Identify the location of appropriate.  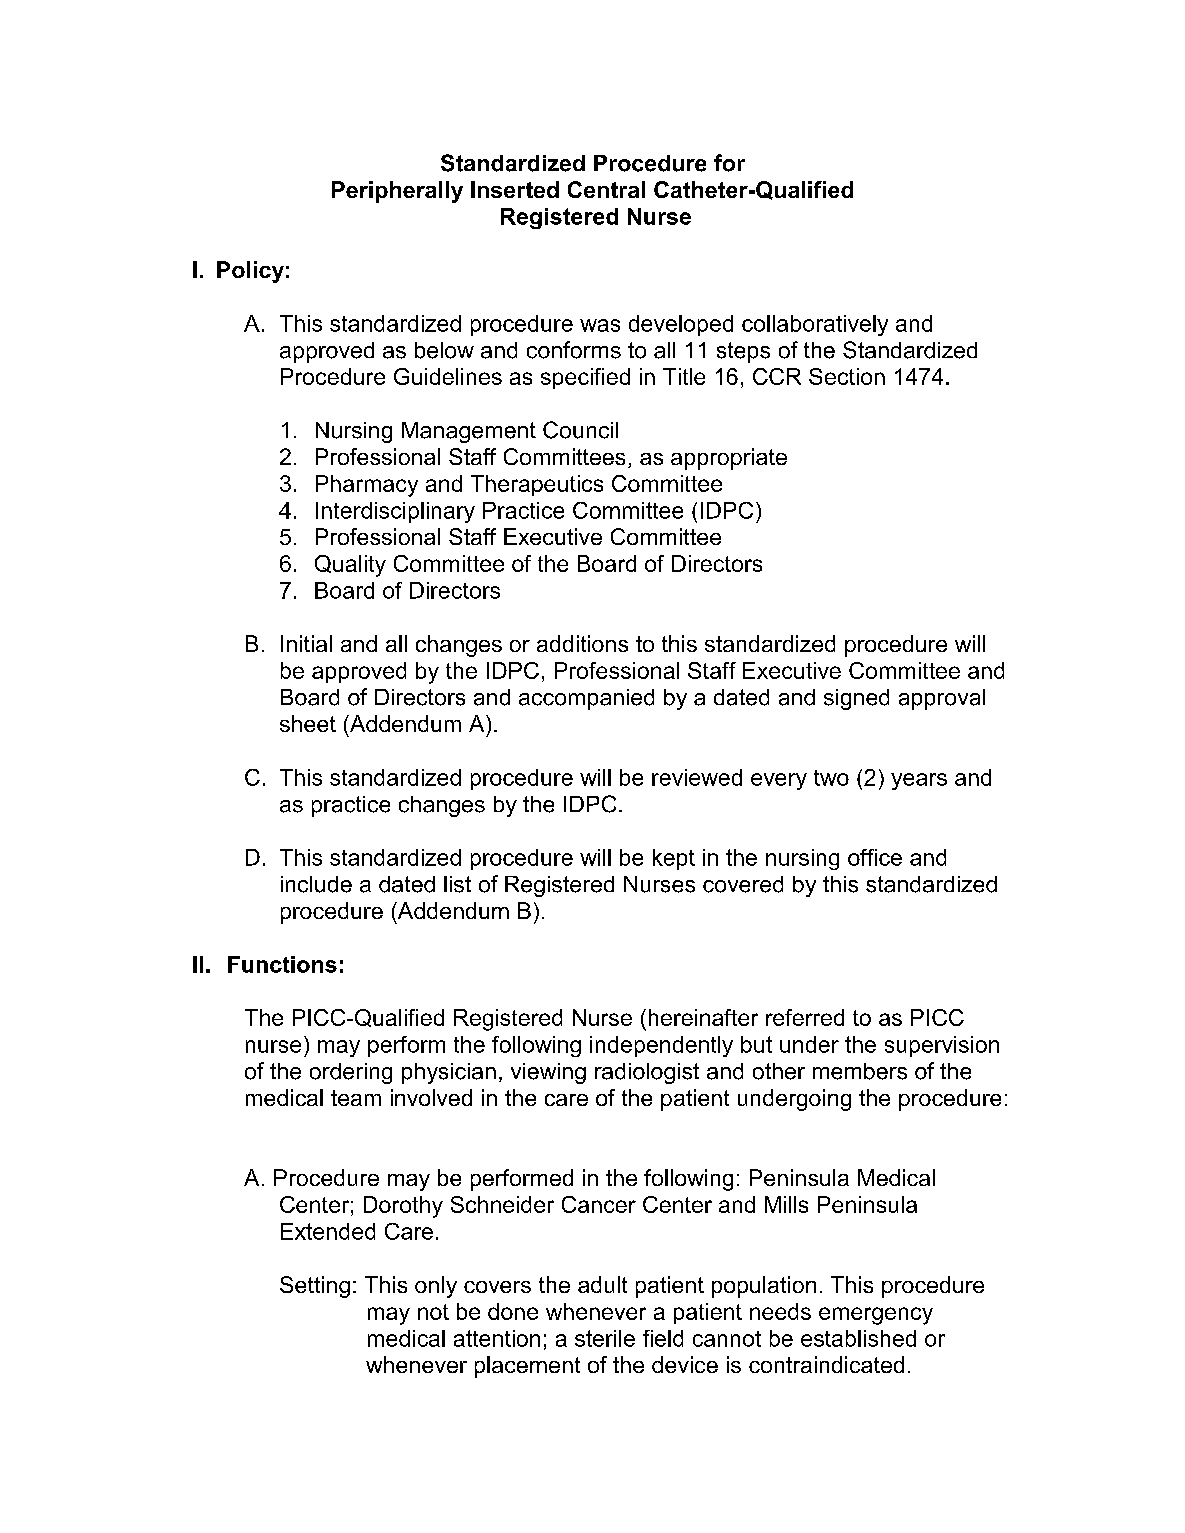
(729, 459).
